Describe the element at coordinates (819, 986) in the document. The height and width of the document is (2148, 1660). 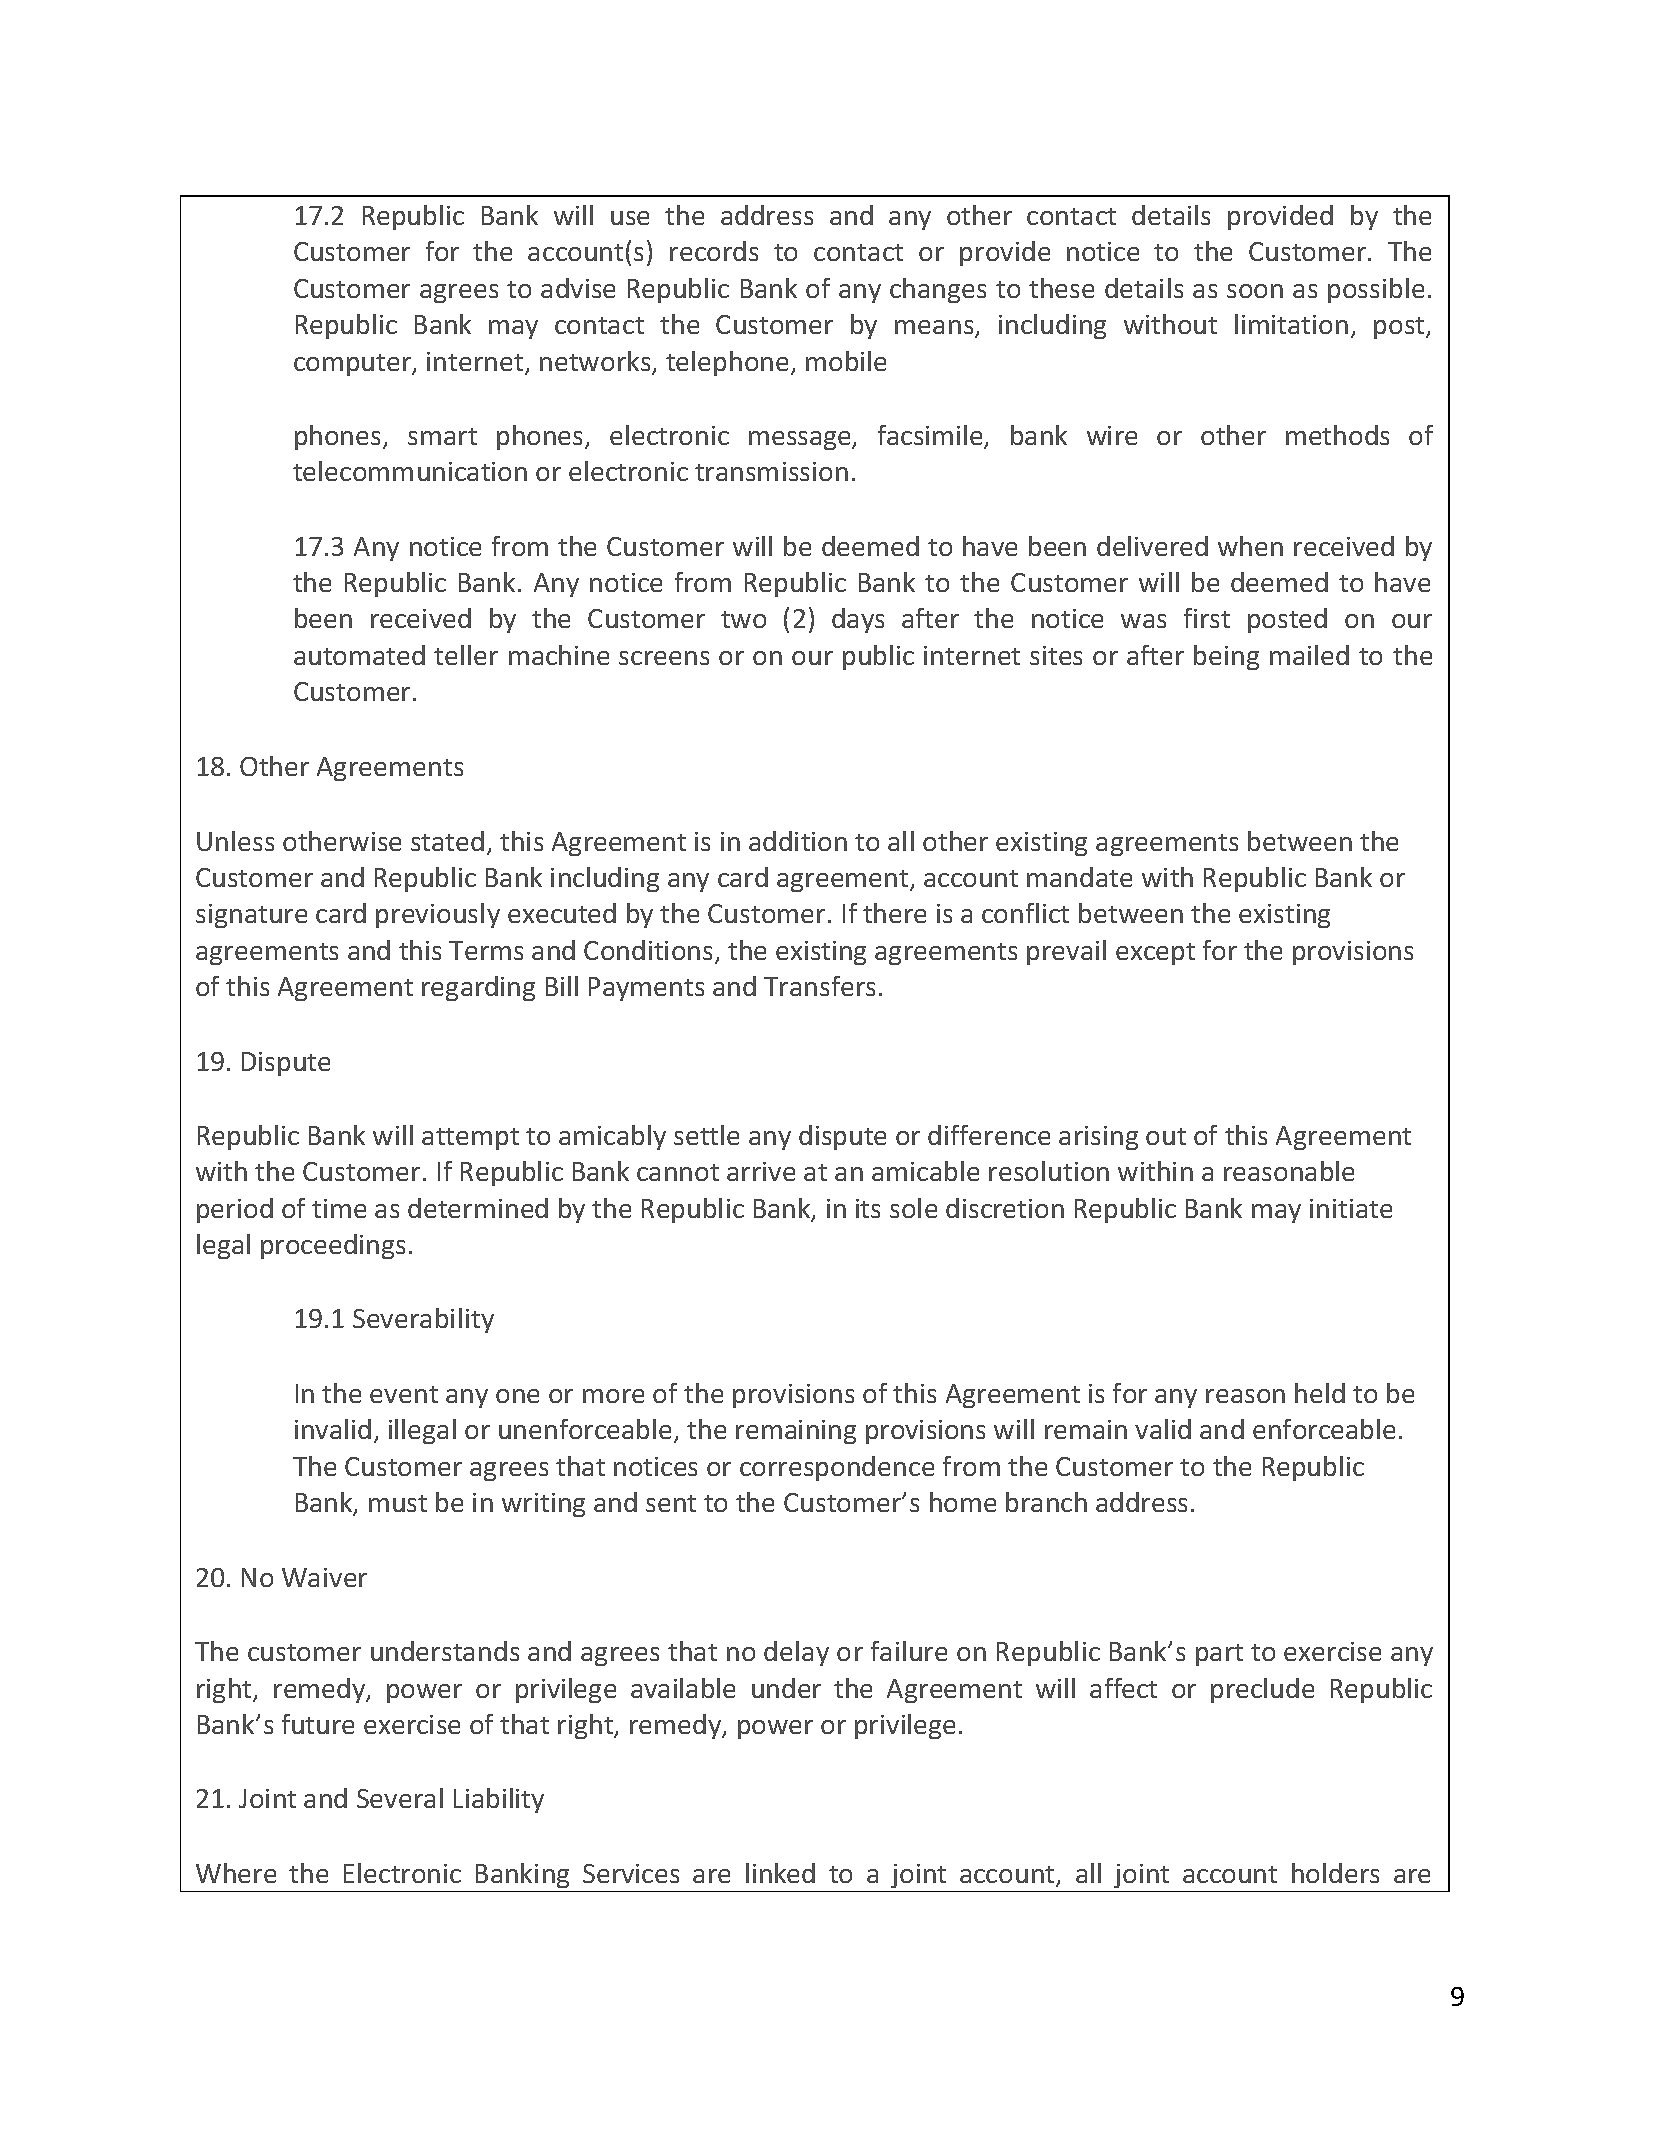
I see `Transfers` at that location.
